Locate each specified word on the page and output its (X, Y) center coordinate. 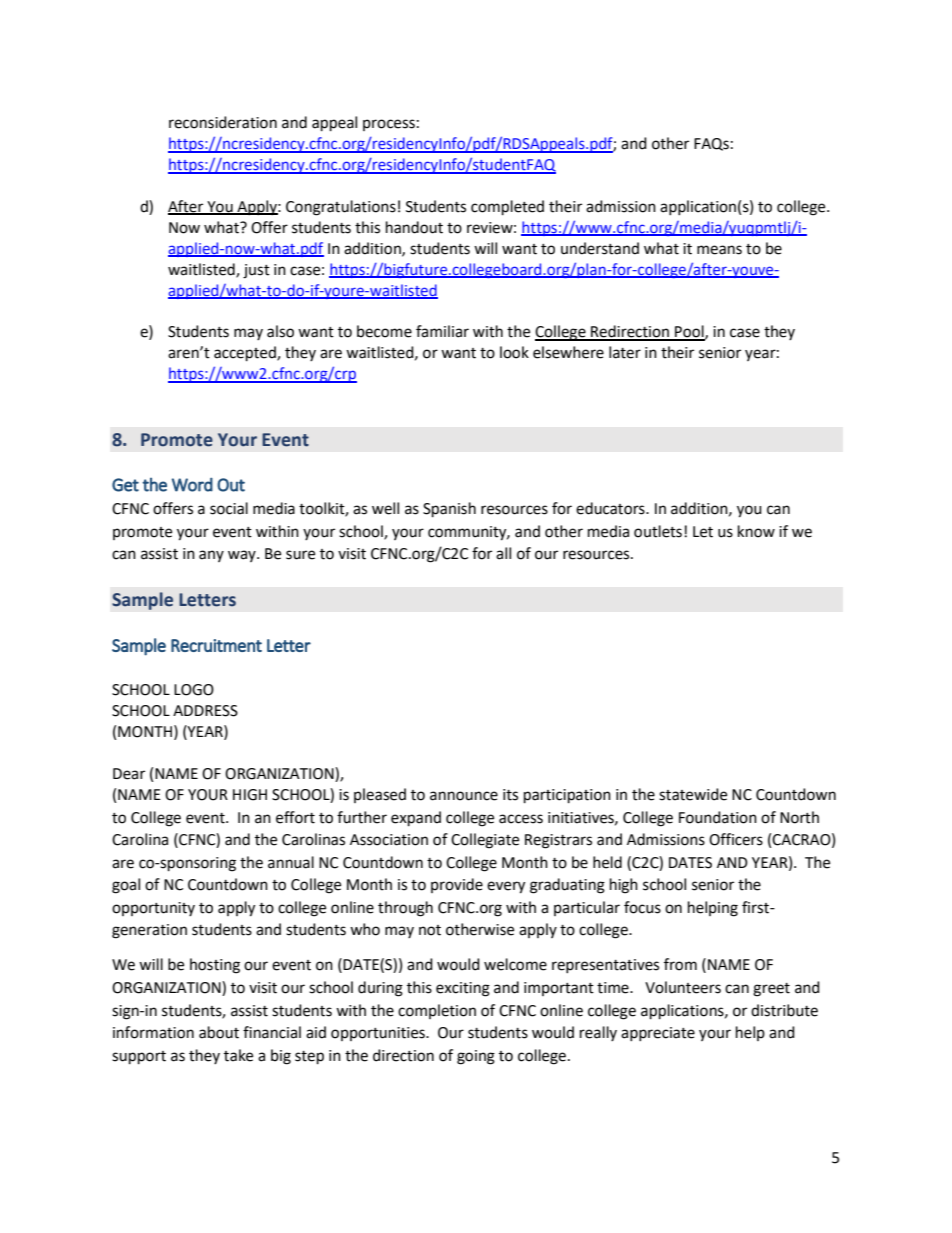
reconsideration (223, 122)
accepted (246, 354)
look (514, 352)
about (219, 1032)
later (625, 352)
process (389, 125)
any (211, 556)
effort (295, 817)
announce (464, 796)
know (756, 531)
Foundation (718, 817)
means (719, 250)
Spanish (449, 510)
